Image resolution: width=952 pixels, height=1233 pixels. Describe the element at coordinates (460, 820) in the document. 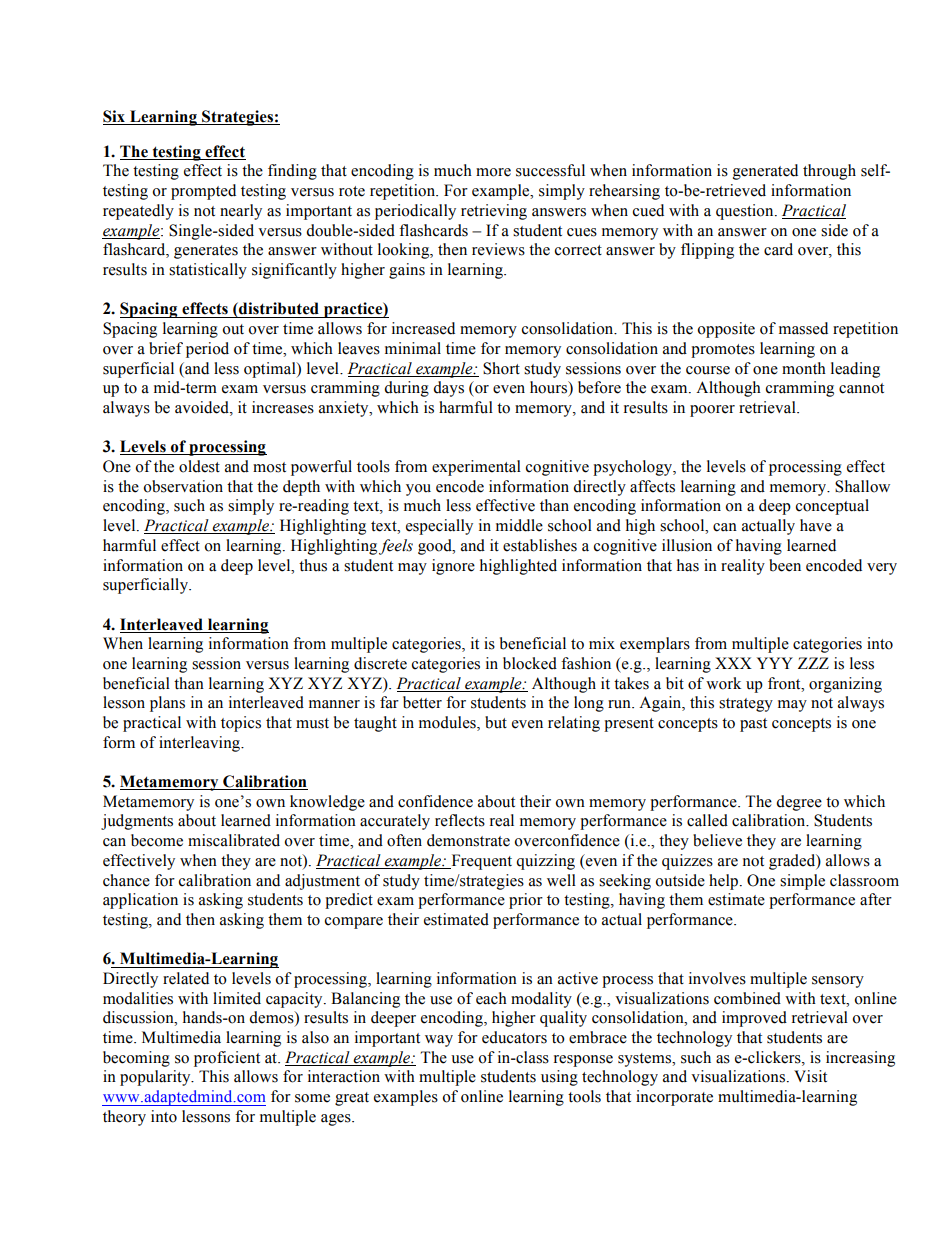

I see `reflects` at that location.
